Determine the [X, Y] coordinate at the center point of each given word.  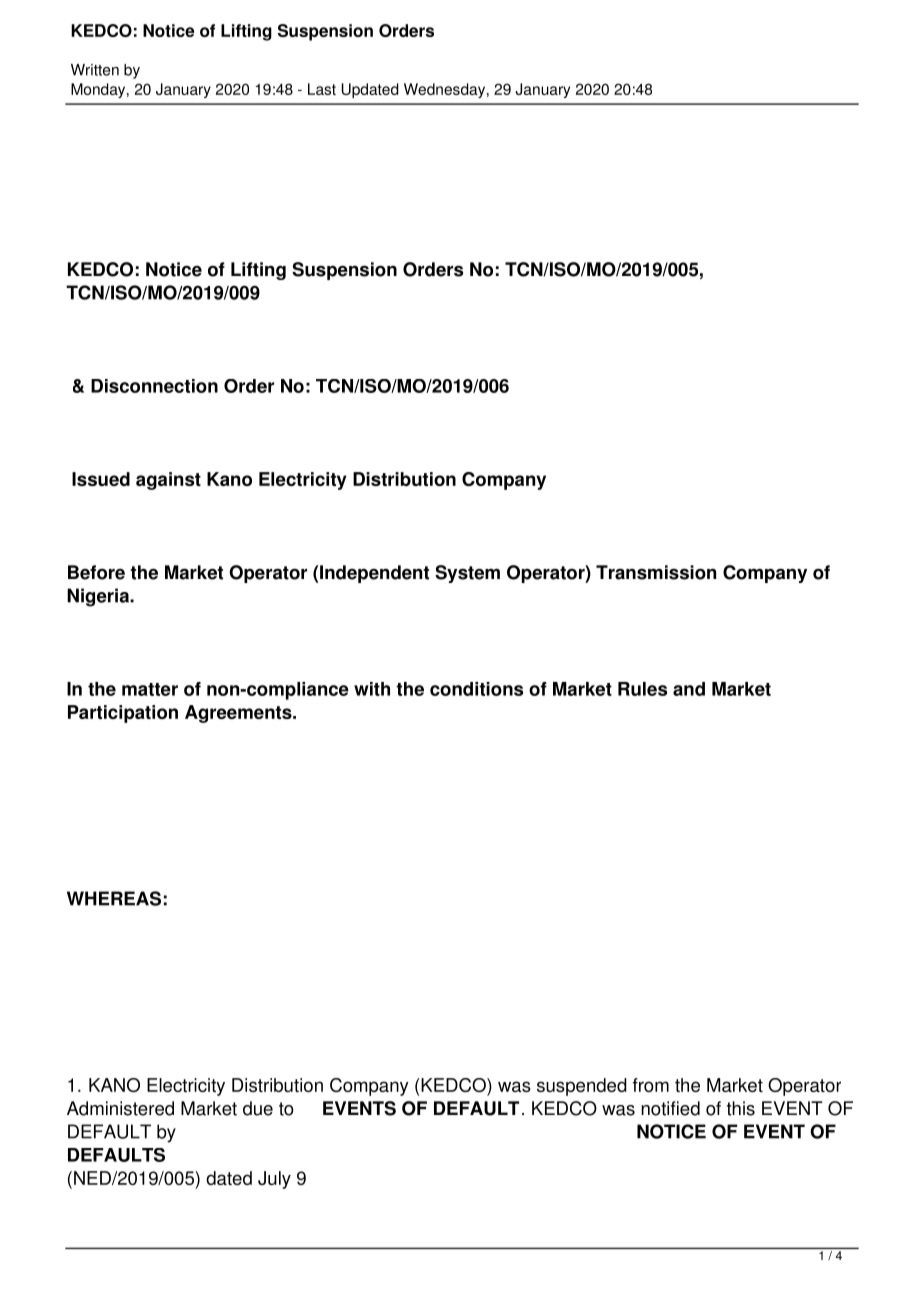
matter [150, 689]
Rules [642, 689]
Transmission [656, 572]
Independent [374, 574]
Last [322, 89]
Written [95, 70]
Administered [120, 1108]
